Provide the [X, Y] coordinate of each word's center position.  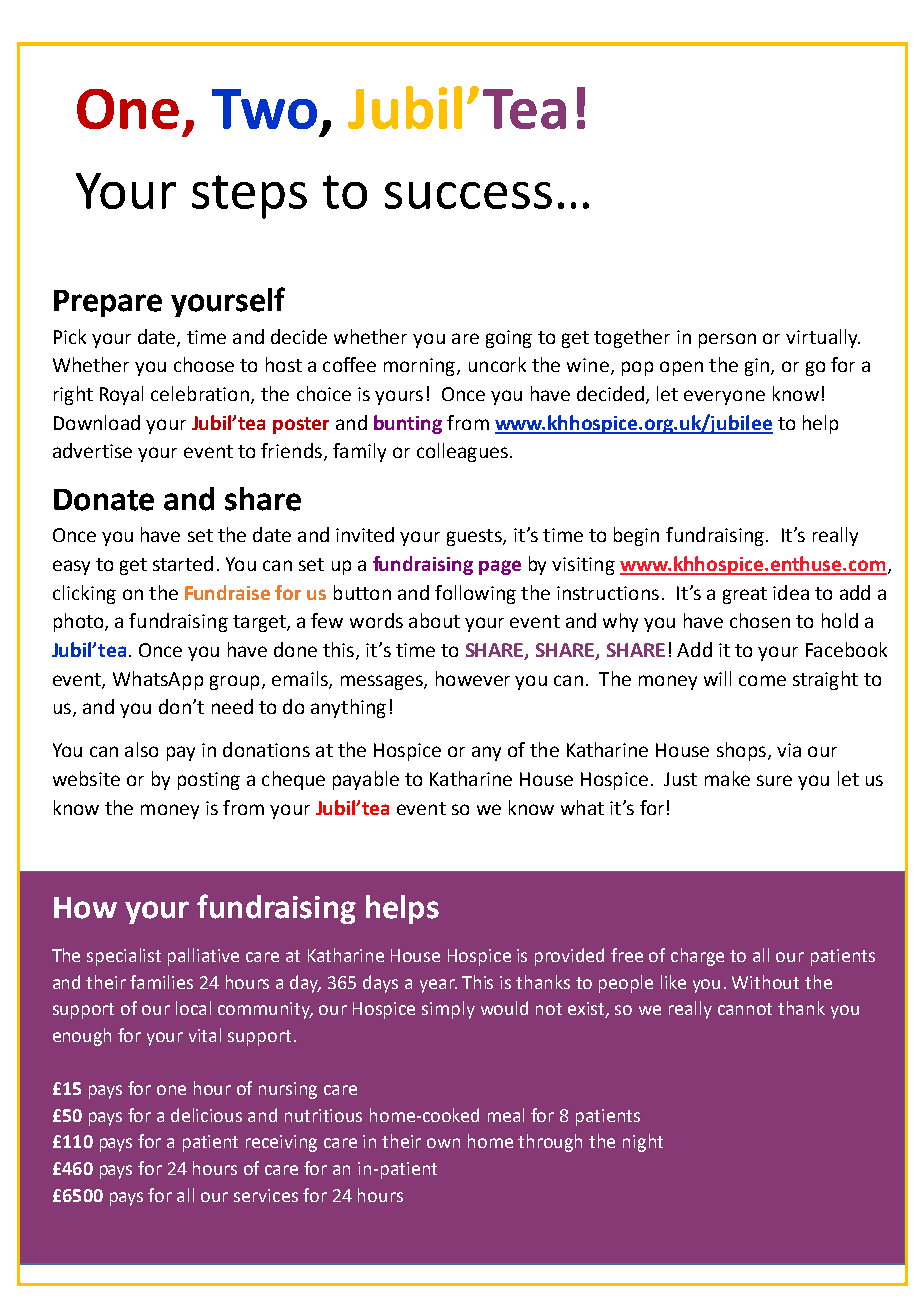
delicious [206, 1115]
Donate [104, 500]
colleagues [462, 452]
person [727, 340]
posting [209, 781]
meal [506, 1115]
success [468, 195]
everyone [724, 397]
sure [774, 780]
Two [264, 109]
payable [366, 780]
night [643, 1143]
